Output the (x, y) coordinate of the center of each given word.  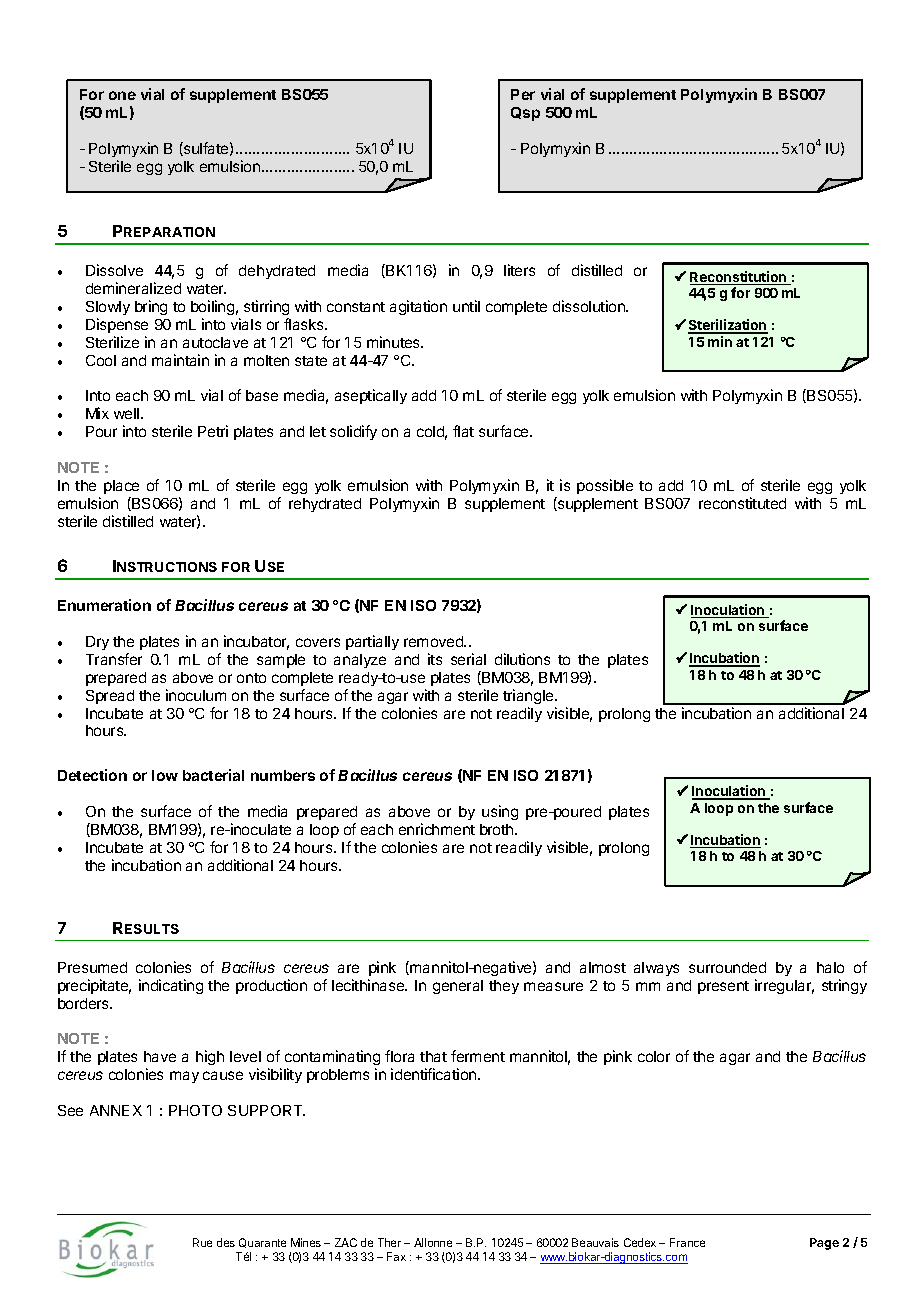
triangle (529, 696)
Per (523, 94)
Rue (202, 1242)
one (122, 95)
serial (468, 659)
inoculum (196, 695)
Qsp (525, 114)
